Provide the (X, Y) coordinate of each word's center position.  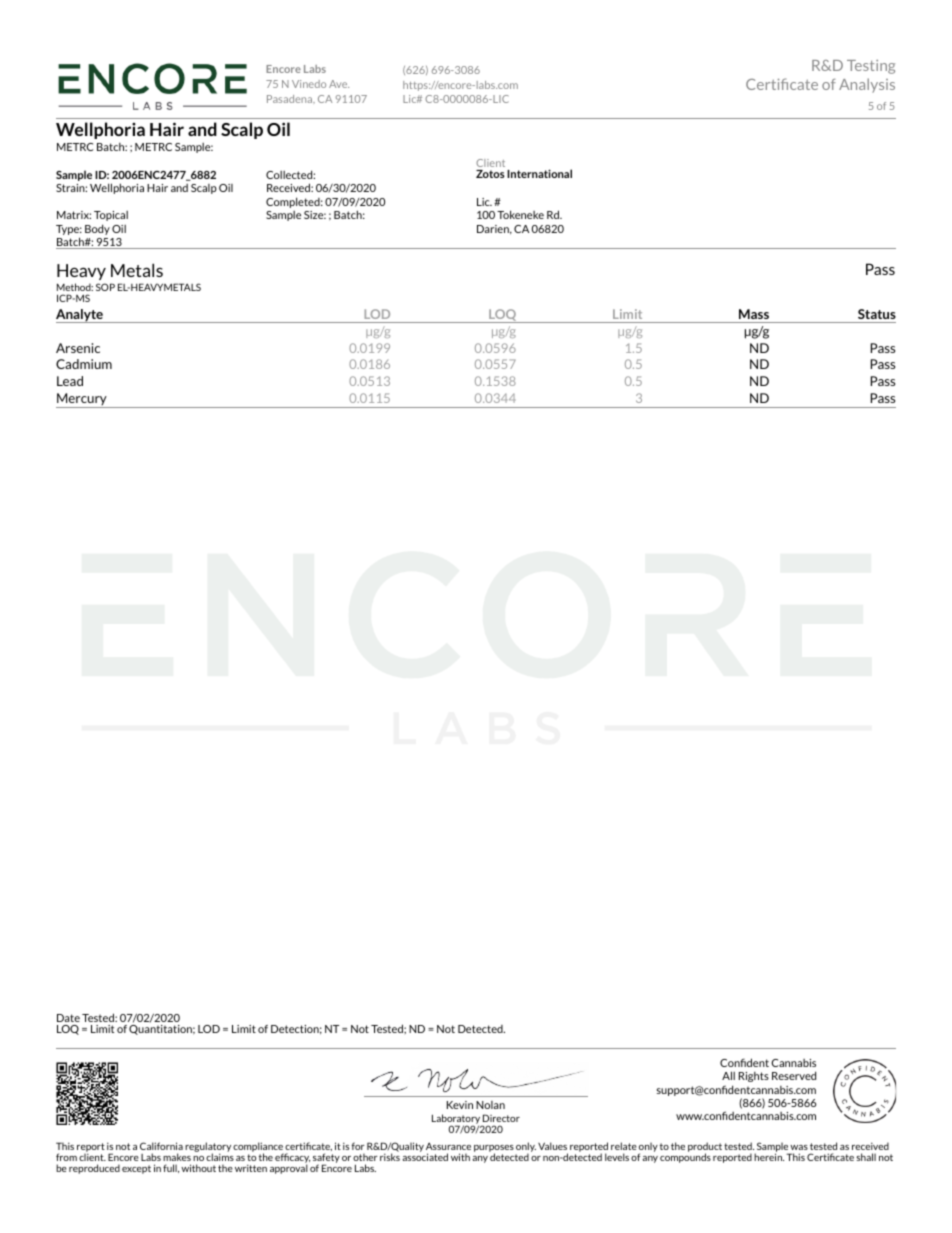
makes (177, 1157)
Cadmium (84, 364)
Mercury (82, 400)
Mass (754, 314)
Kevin (460, 1105)
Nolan (490, 1105)
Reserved (794, 1075)
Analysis (867, 85)
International (539, 173)
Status (877, 314)
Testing (871, 67)
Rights (754, 1077)
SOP (105, 287)
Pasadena (291, 99)
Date (68, 1018)
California (161, 1146)
